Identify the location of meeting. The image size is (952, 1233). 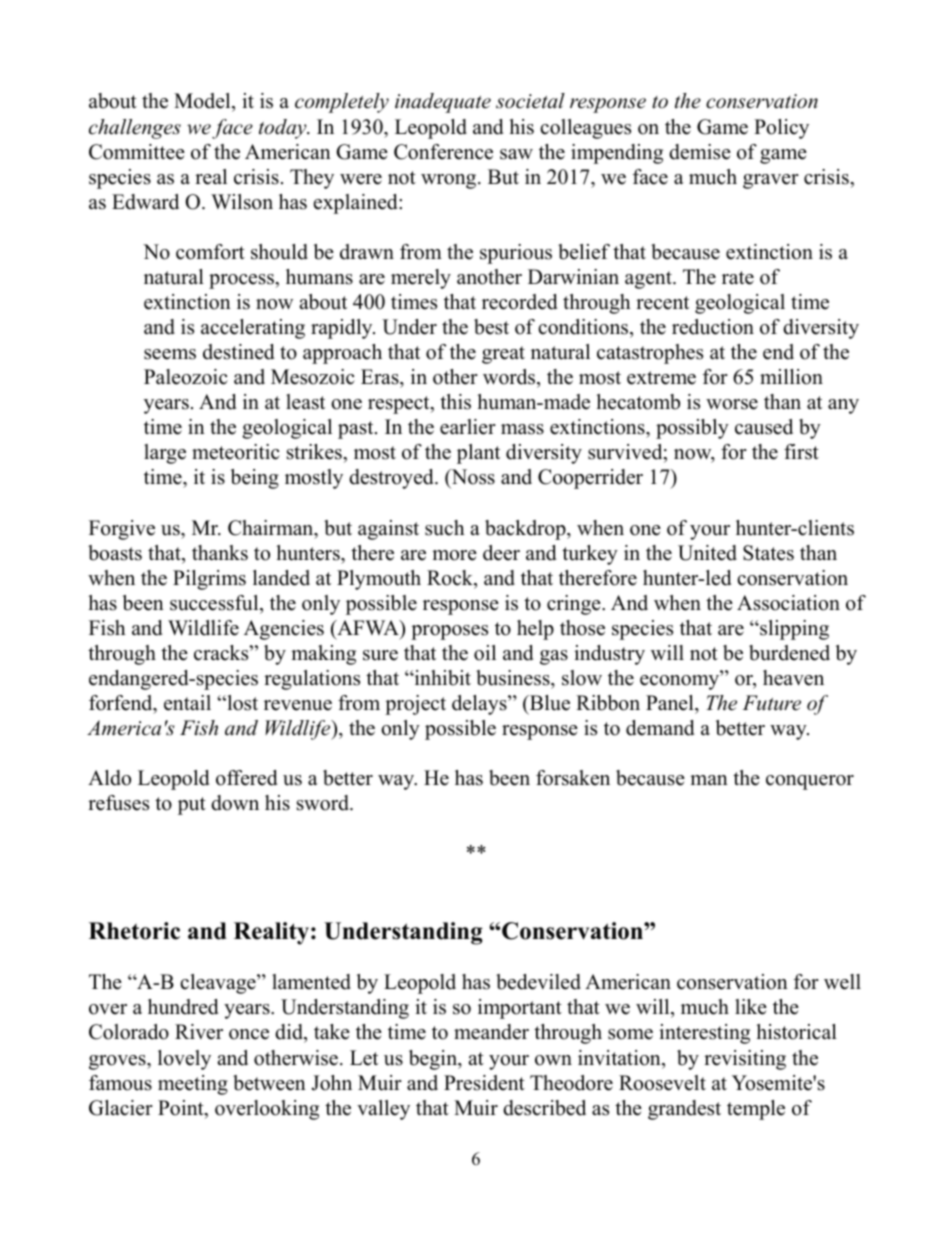
(193, 1085).
